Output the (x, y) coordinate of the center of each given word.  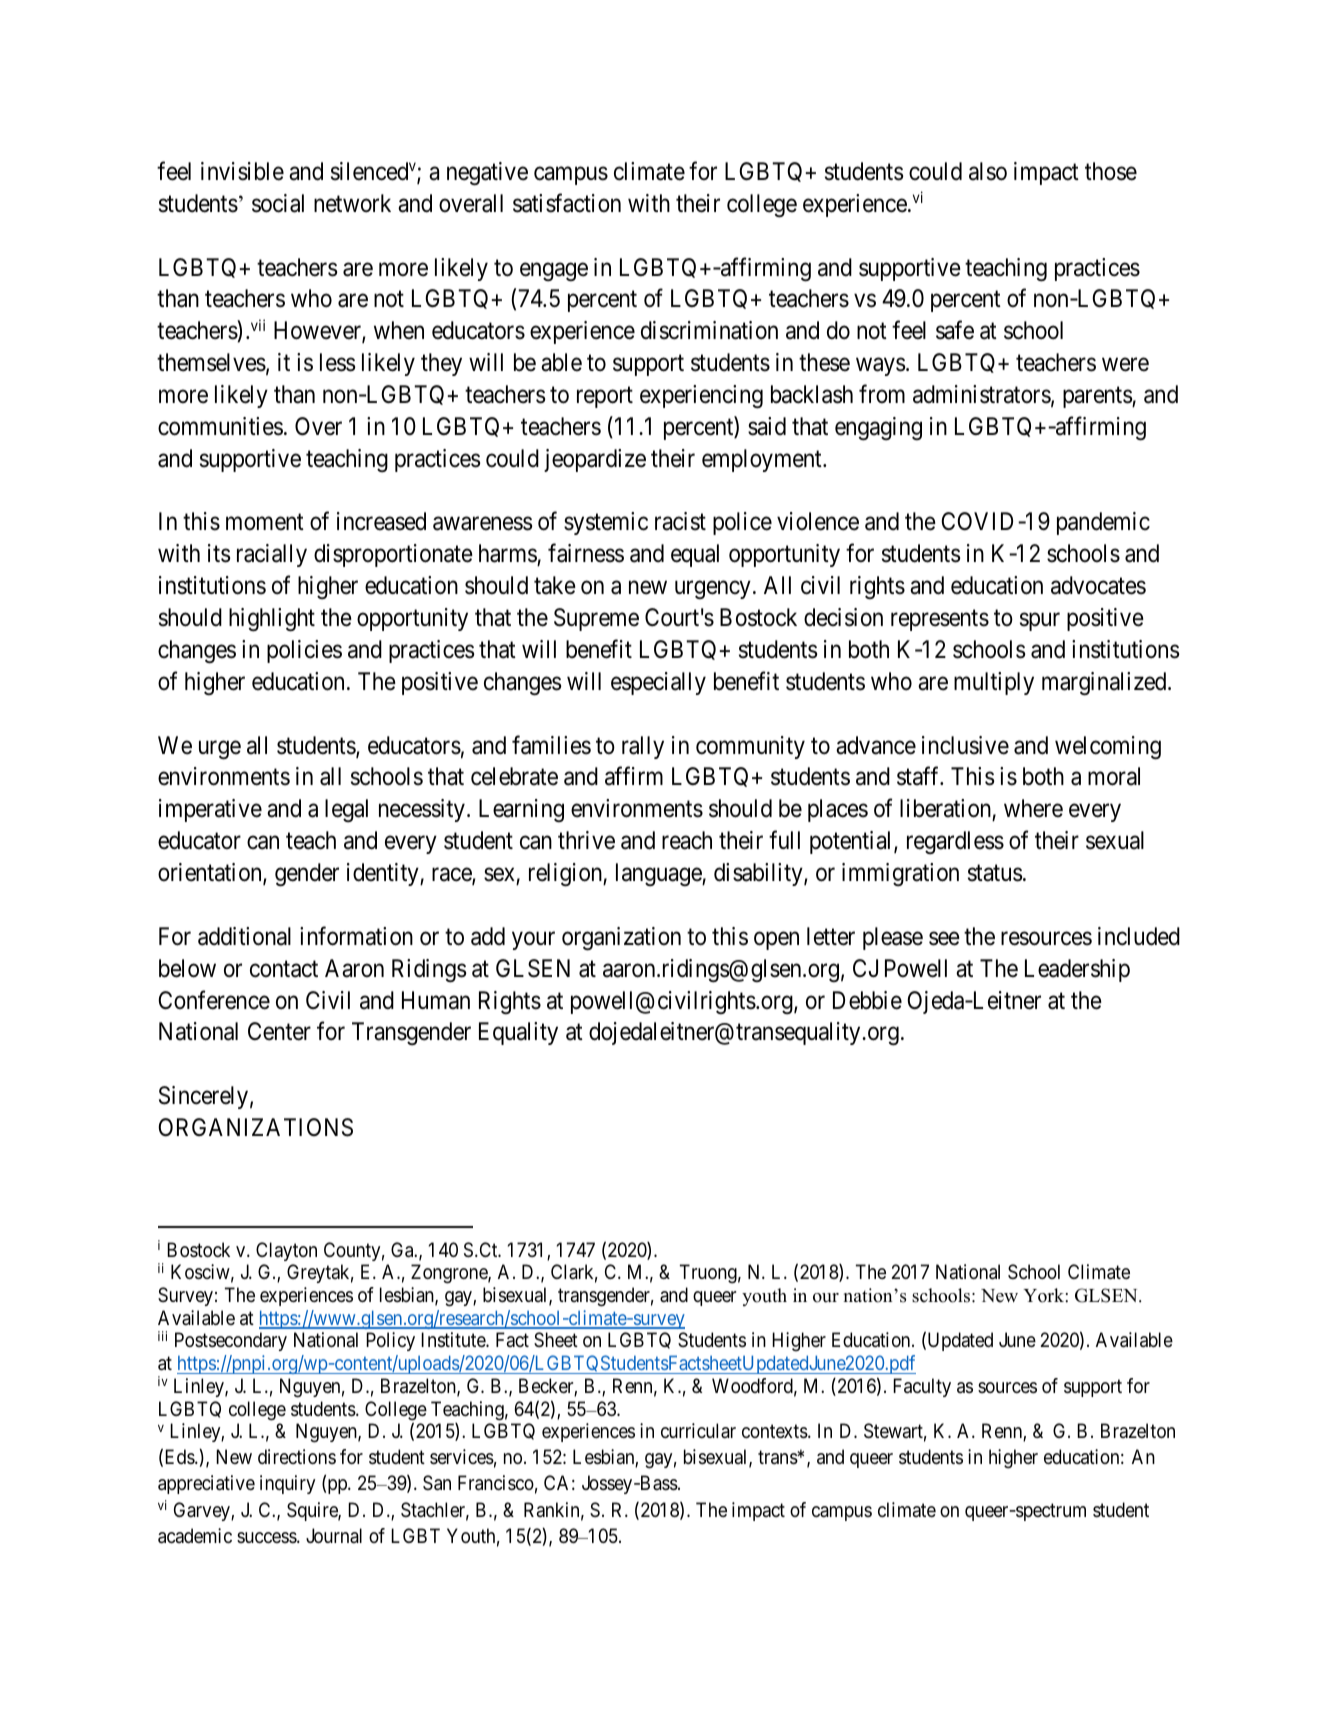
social (278, 203)
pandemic (1103, 523)
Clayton (286, 1251)
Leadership (1077, 970)
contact (284, 969)
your (533, 941)
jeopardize (595, 460)
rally (643, 747)
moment (265, 522)
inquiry (287, 1484)
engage (554, 271)
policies (304, 651)
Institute (454, 1340)
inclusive (965, 745)
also (988, 171)
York (1044, 1295)
